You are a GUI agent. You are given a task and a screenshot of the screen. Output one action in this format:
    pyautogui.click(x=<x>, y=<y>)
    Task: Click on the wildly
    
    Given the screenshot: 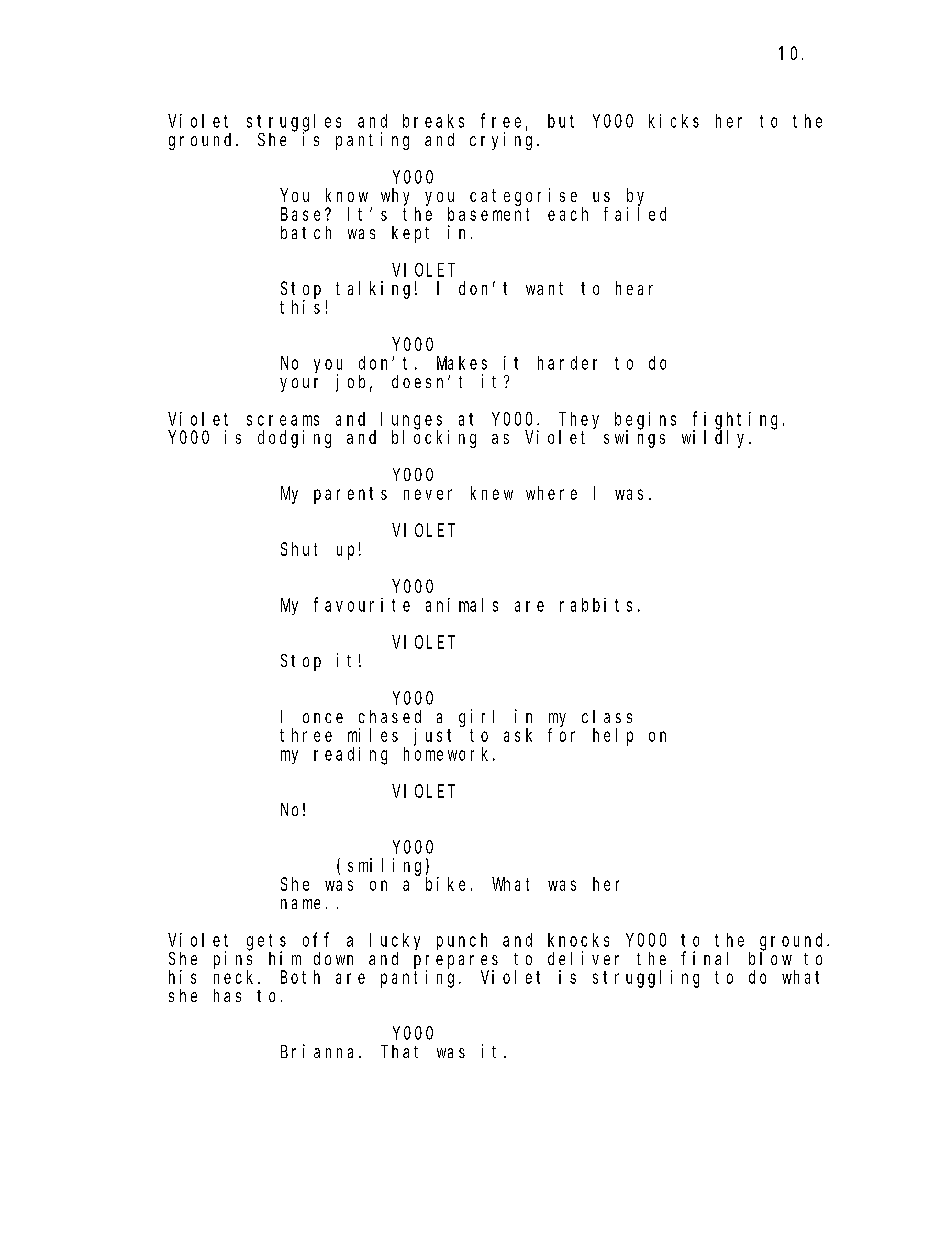 What is the action you would take?
    pyautogui.click(x=716, y=438)
